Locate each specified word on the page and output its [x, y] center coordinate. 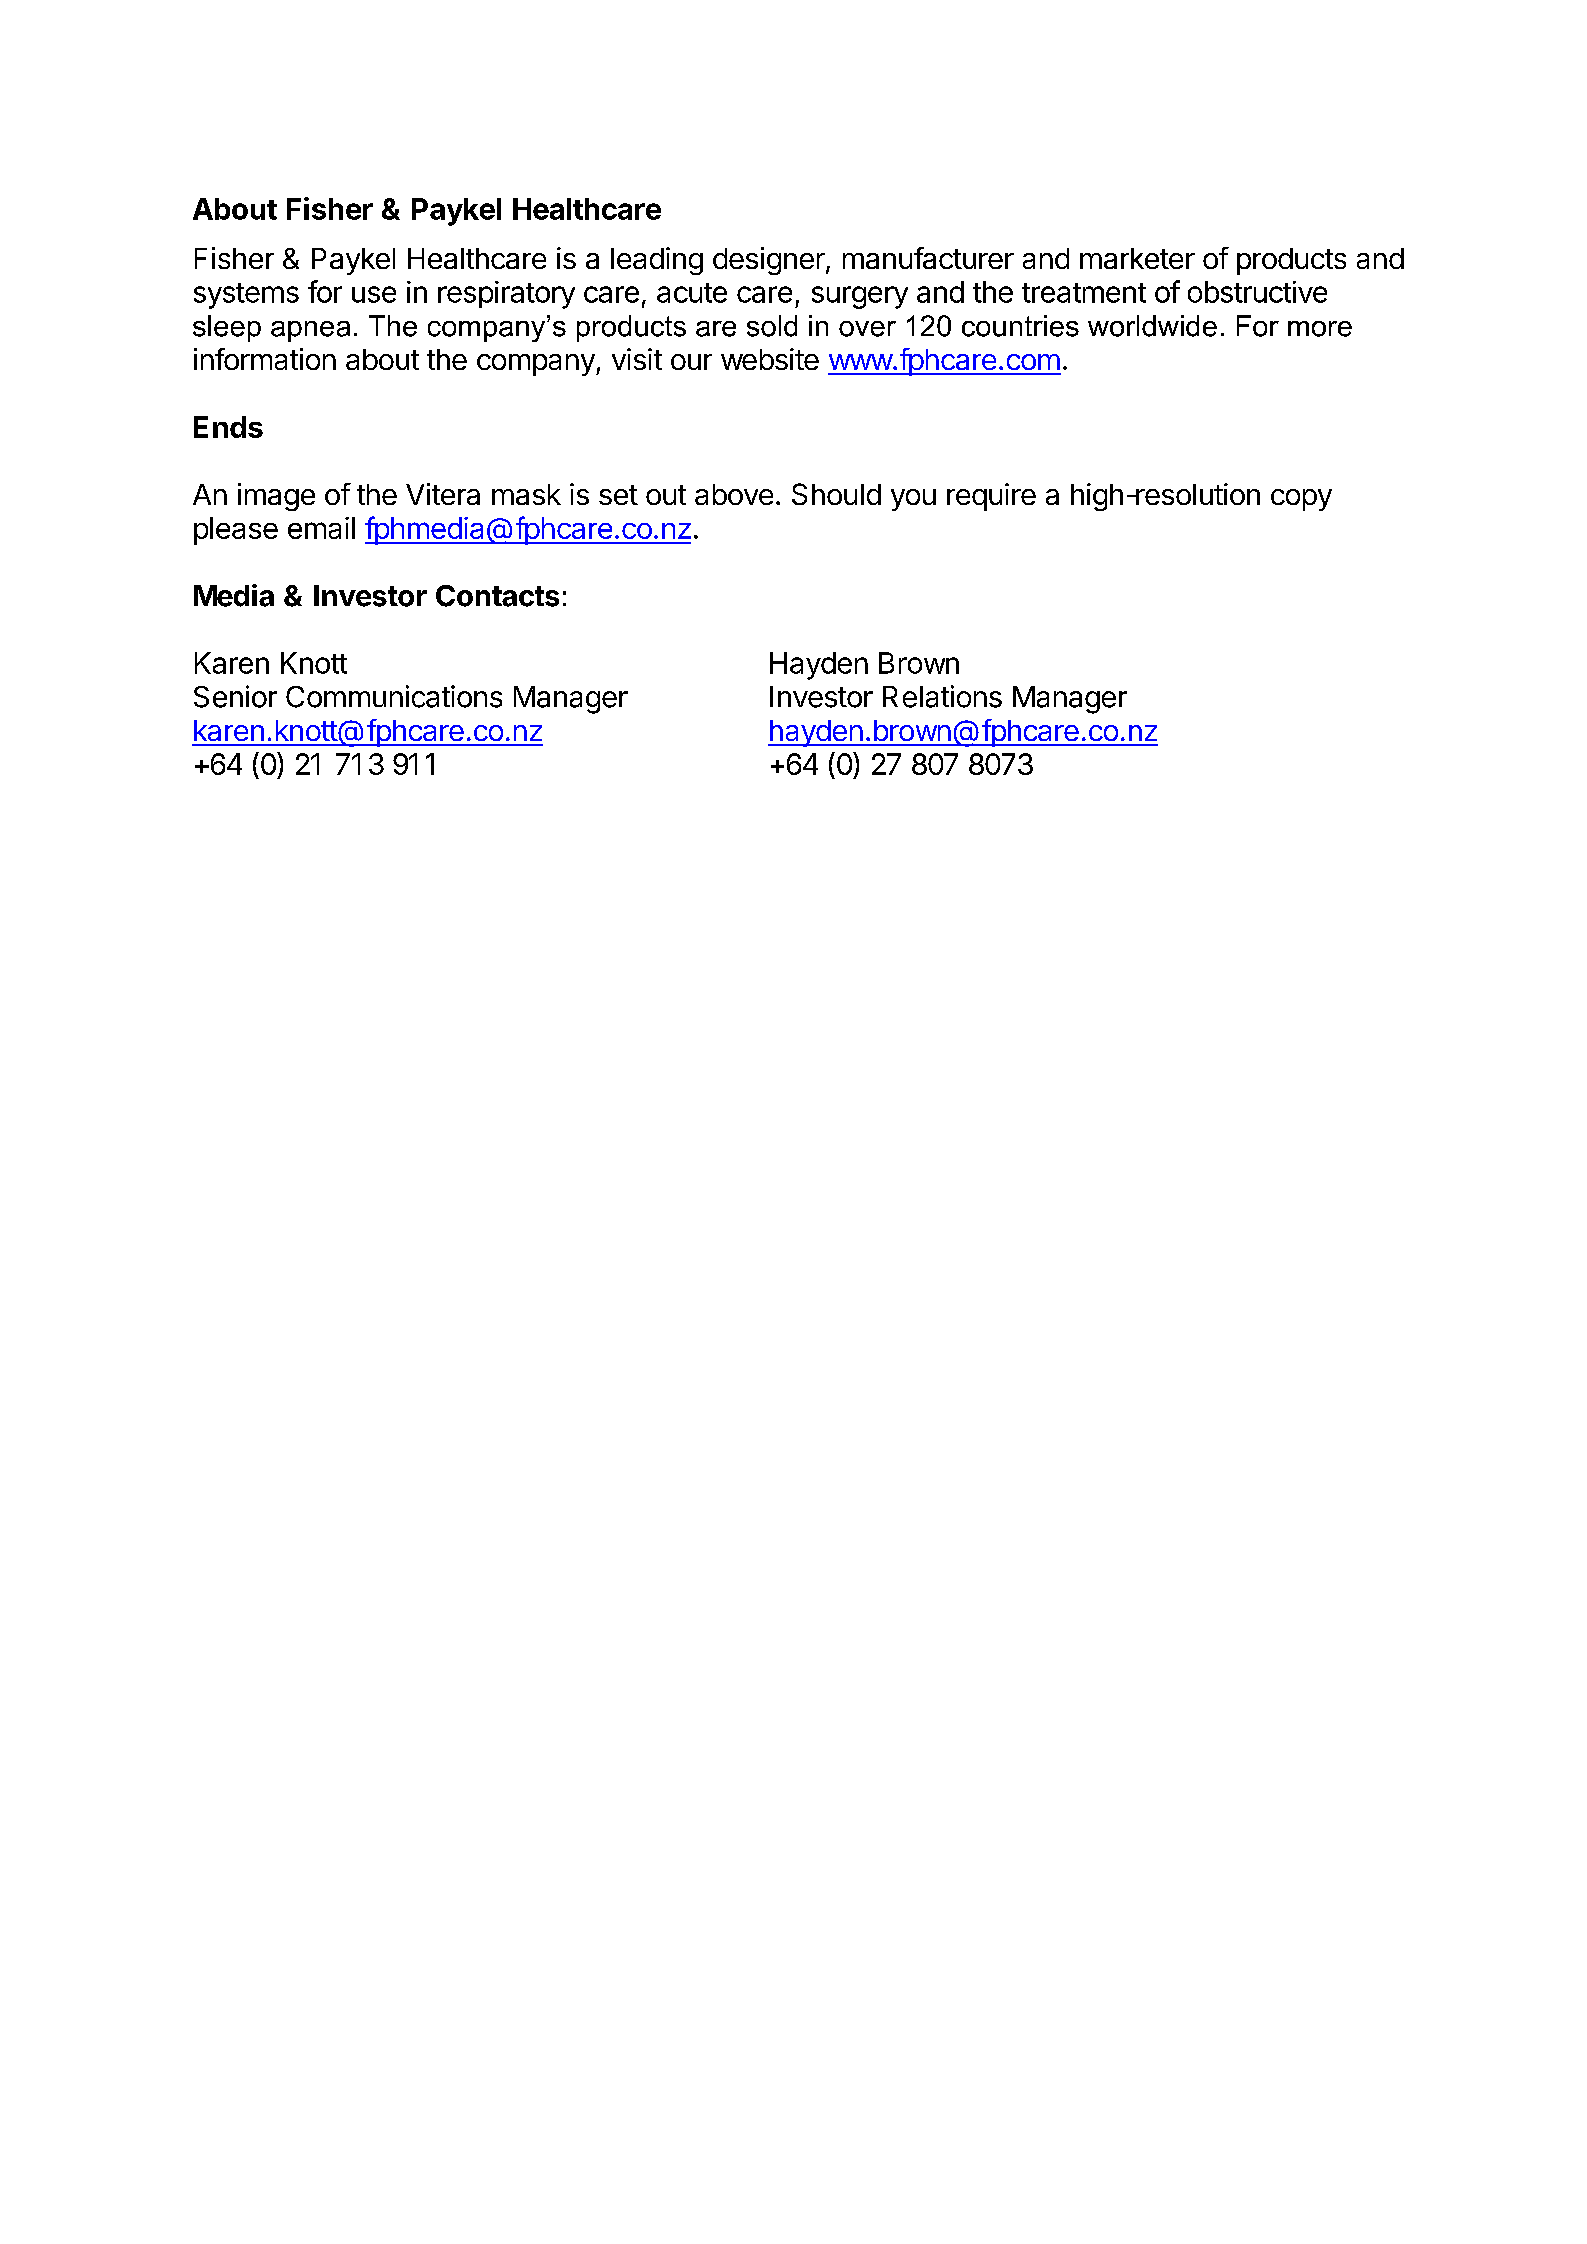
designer [770, 261]
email [321, 528]
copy [1301, 500]
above [734, 494]
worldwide [1152, 326]
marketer [1137, 258]
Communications [394, 696]
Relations [942, 696]
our [691, 362]
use [374, 294]
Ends [228, 427]
